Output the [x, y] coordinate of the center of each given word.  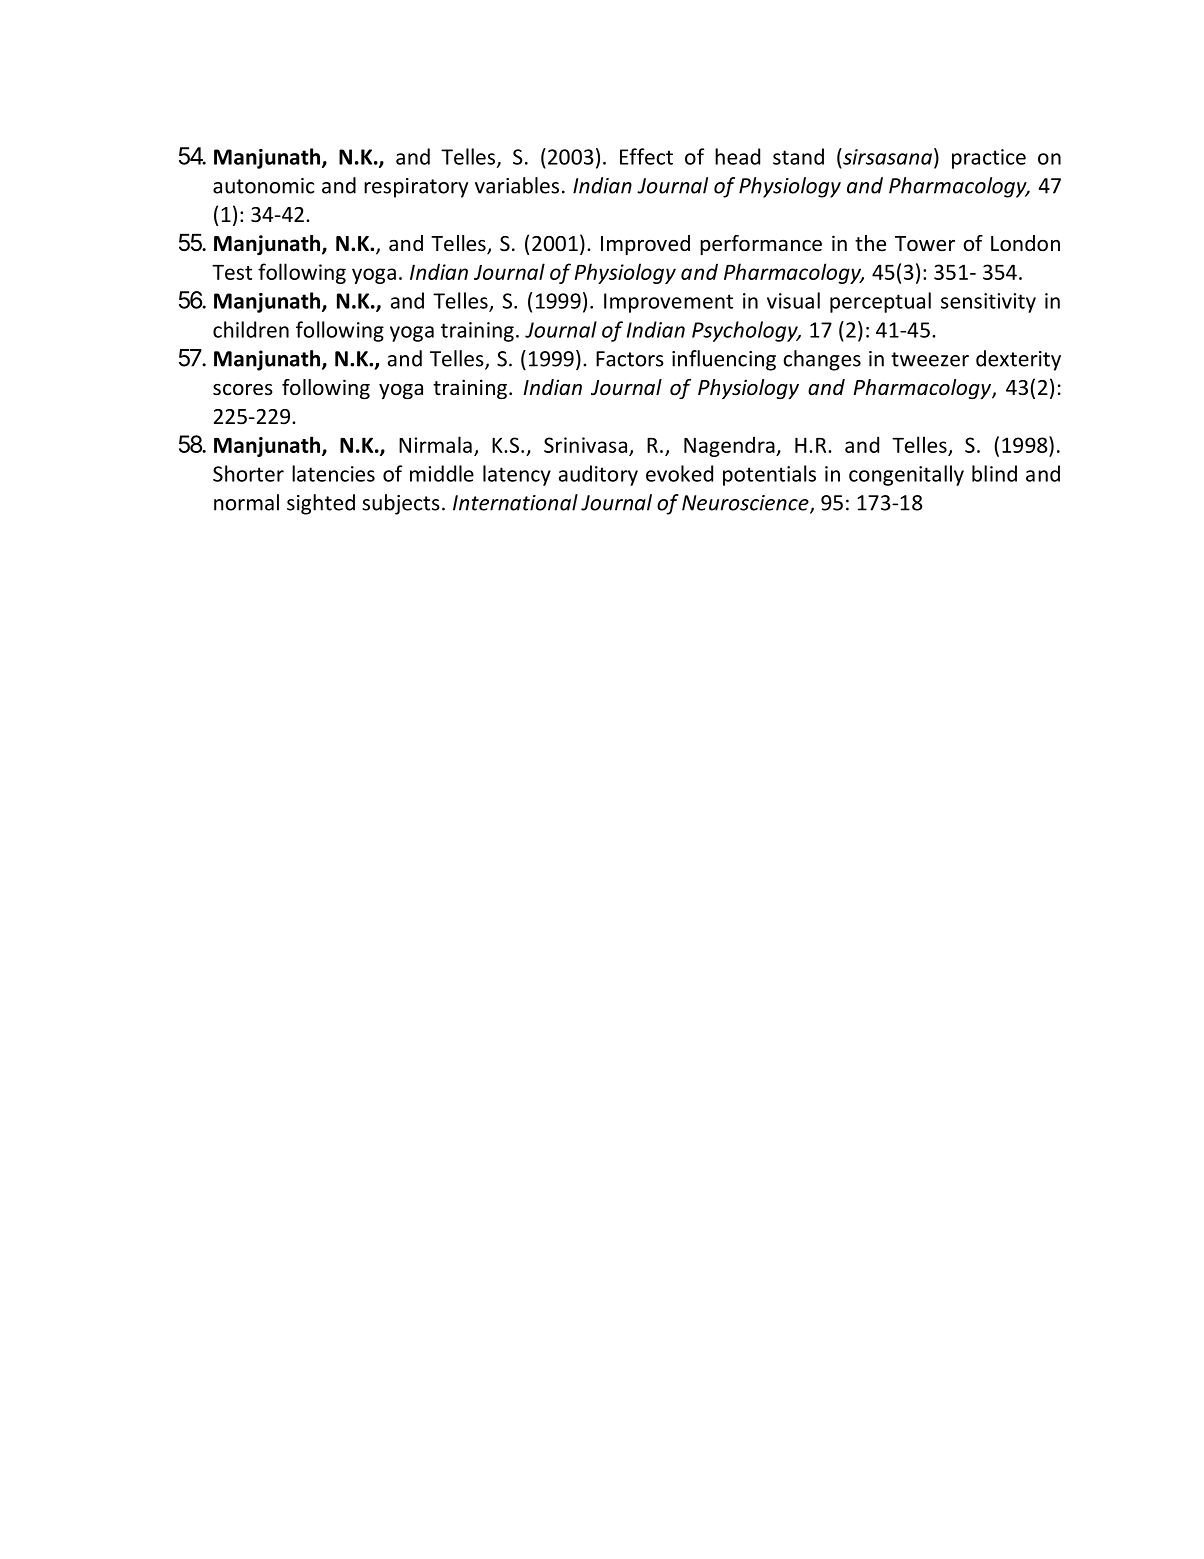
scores [243, 390]
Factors [630, 359]
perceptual [880, 302]
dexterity [1018, 360]
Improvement [668, 303]
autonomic [264, 186]
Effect [646, 156]
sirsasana [886, 156]
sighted [321, 504]
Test [232, 272]
